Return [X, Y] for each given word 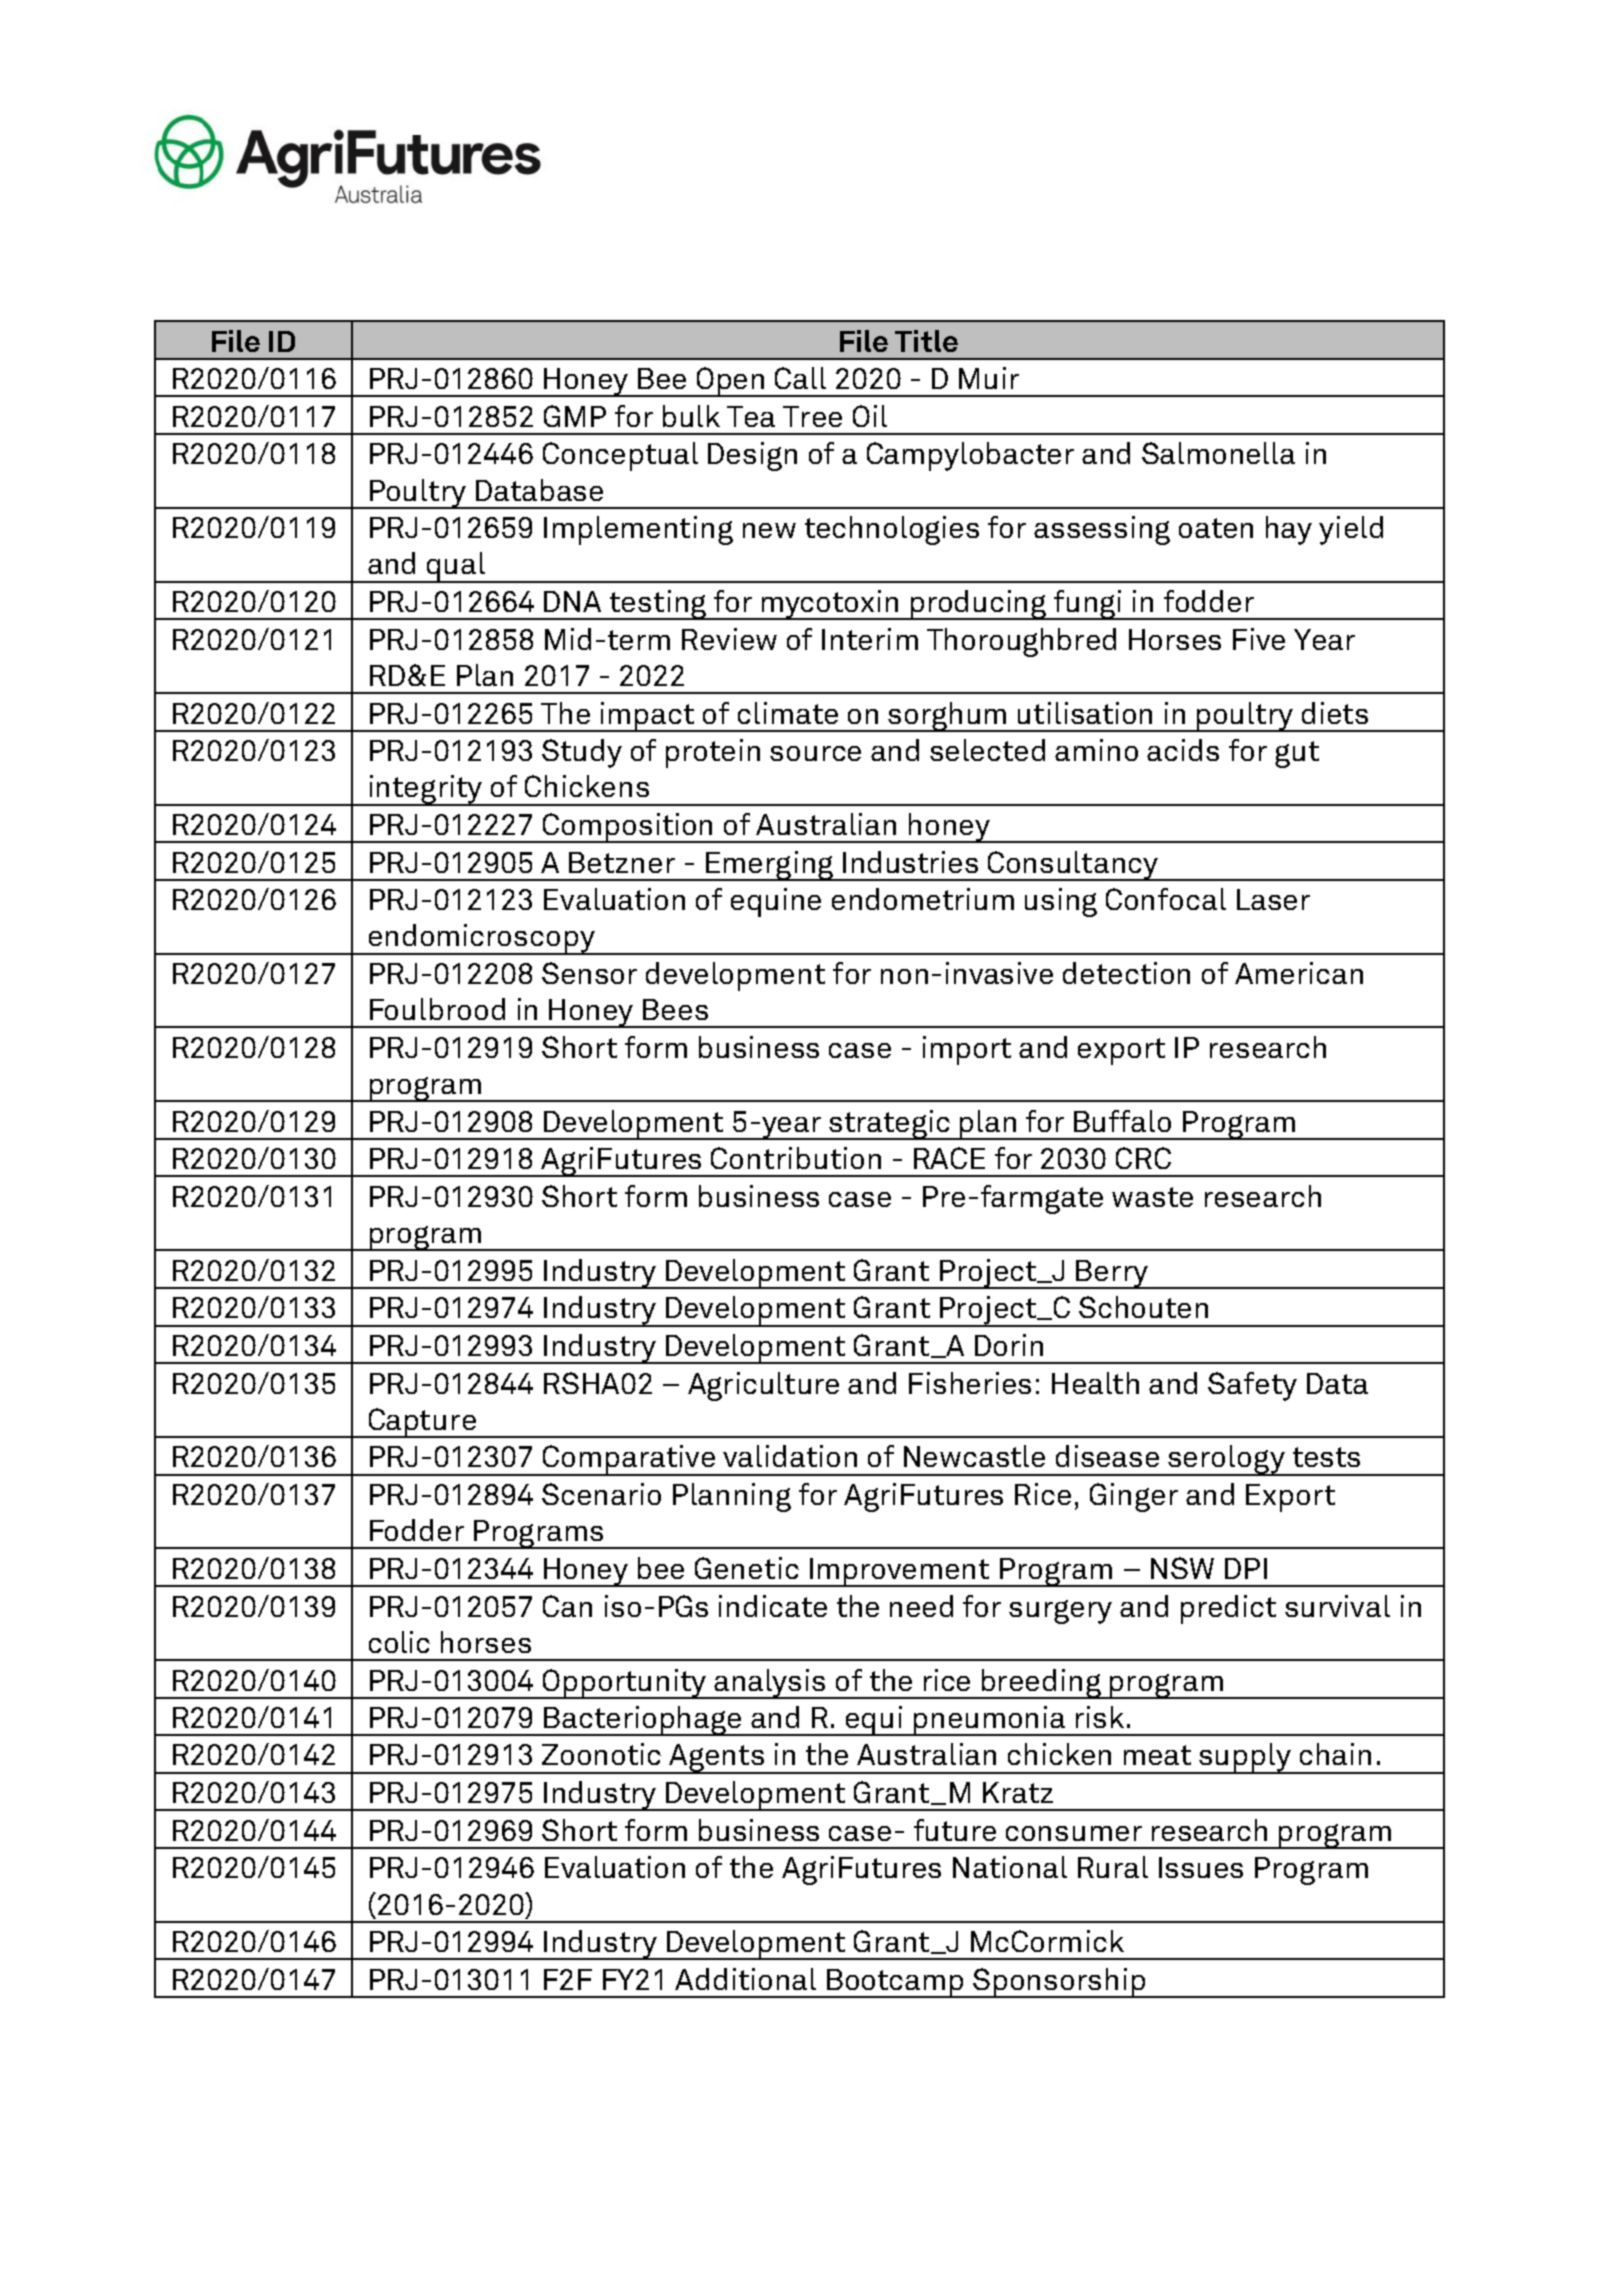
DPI [1246, 1568]
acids [1183, 750]
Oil [870, 416]
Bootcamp [896, 1983]
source [815, 753]
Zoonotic [601, 1754]
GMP [575, 416]
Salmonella [1218, 453]
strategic [890, 1125]
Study [582, 753]
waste [1152, 1197]
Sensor [589, 973]
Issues [1201, 1867]
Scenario [601, 1494]
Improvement [899, 1572]
